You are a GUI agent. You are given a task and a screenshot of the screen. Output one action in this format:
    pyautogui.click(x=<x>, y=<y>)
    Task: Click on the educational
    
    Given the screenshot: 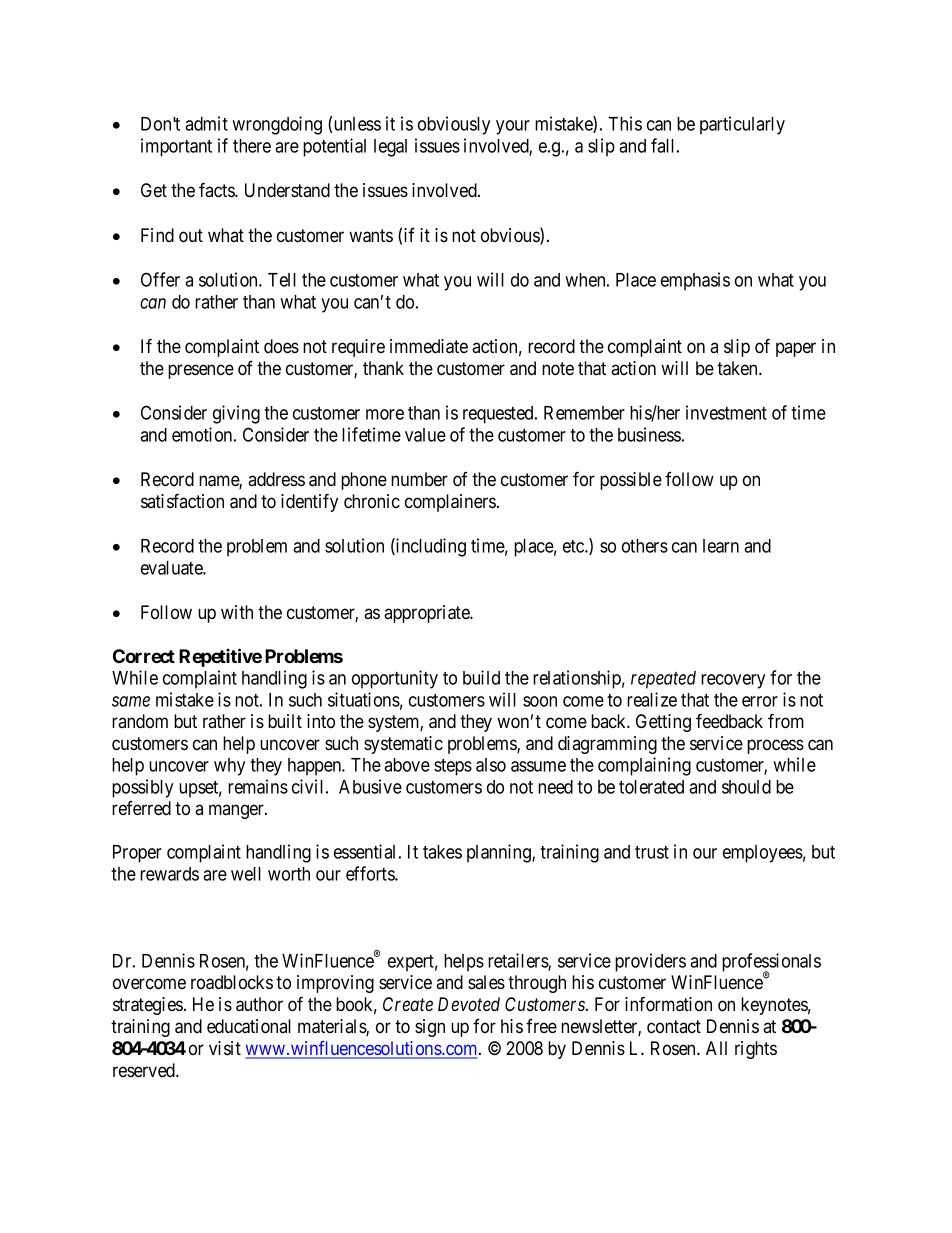 What is the action you would take?
    pyautogui.click(x=249, y=1026)
